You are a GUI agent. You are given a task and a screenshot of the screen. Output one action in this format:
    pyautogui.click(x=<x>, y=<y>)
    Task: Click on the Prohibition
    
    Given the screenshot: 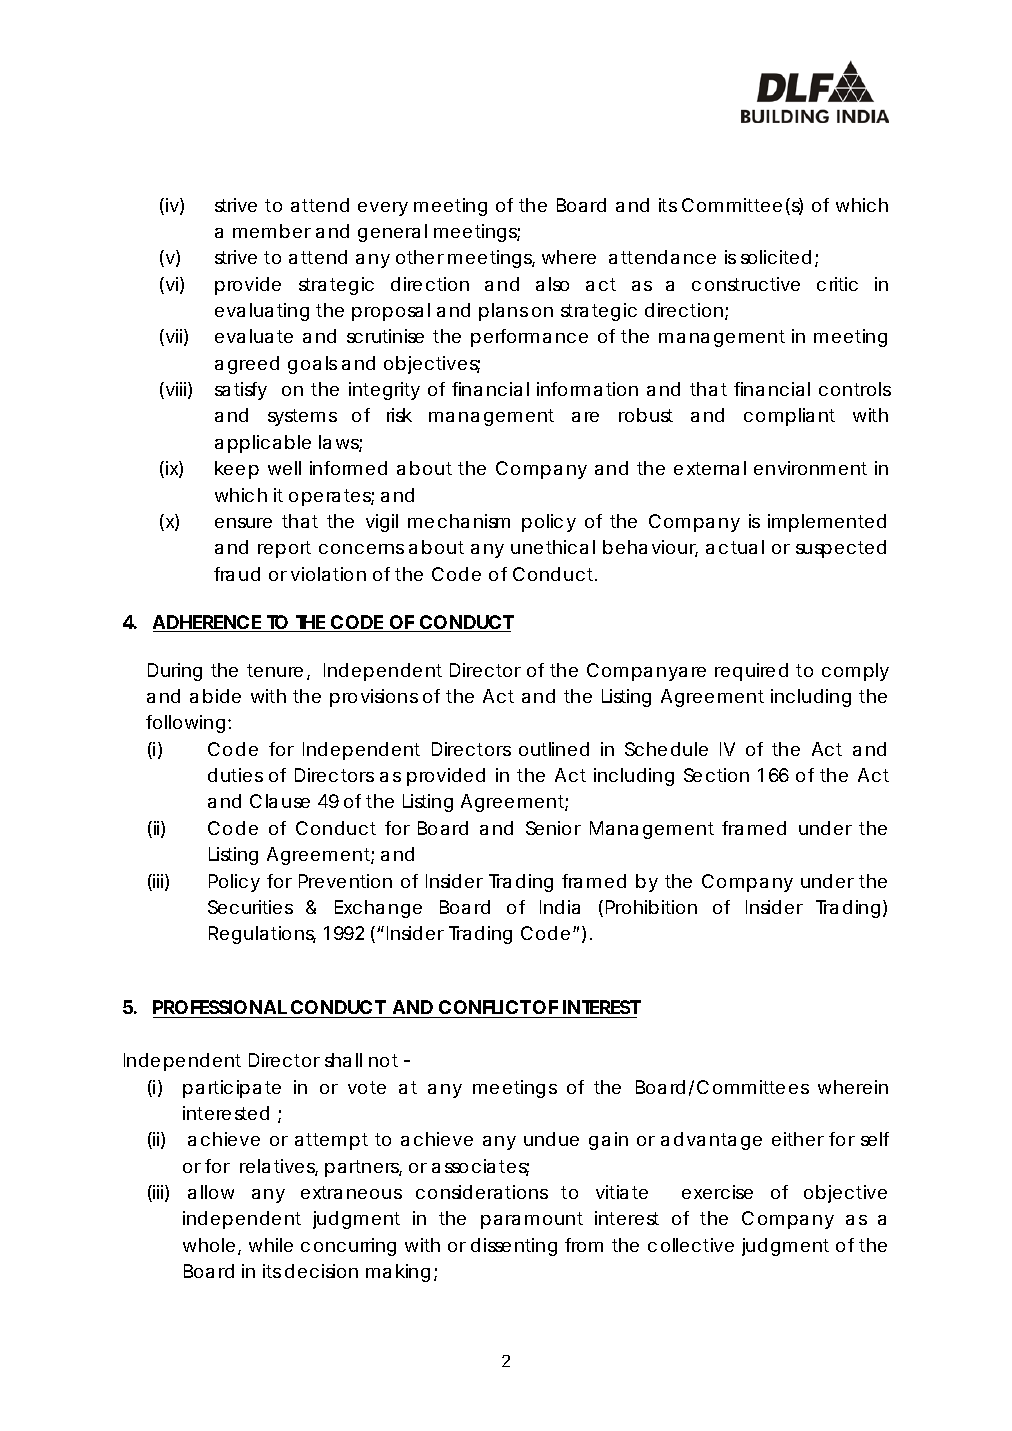 What is the action you would take?
    pyautogui.click(x=651, y=907)
